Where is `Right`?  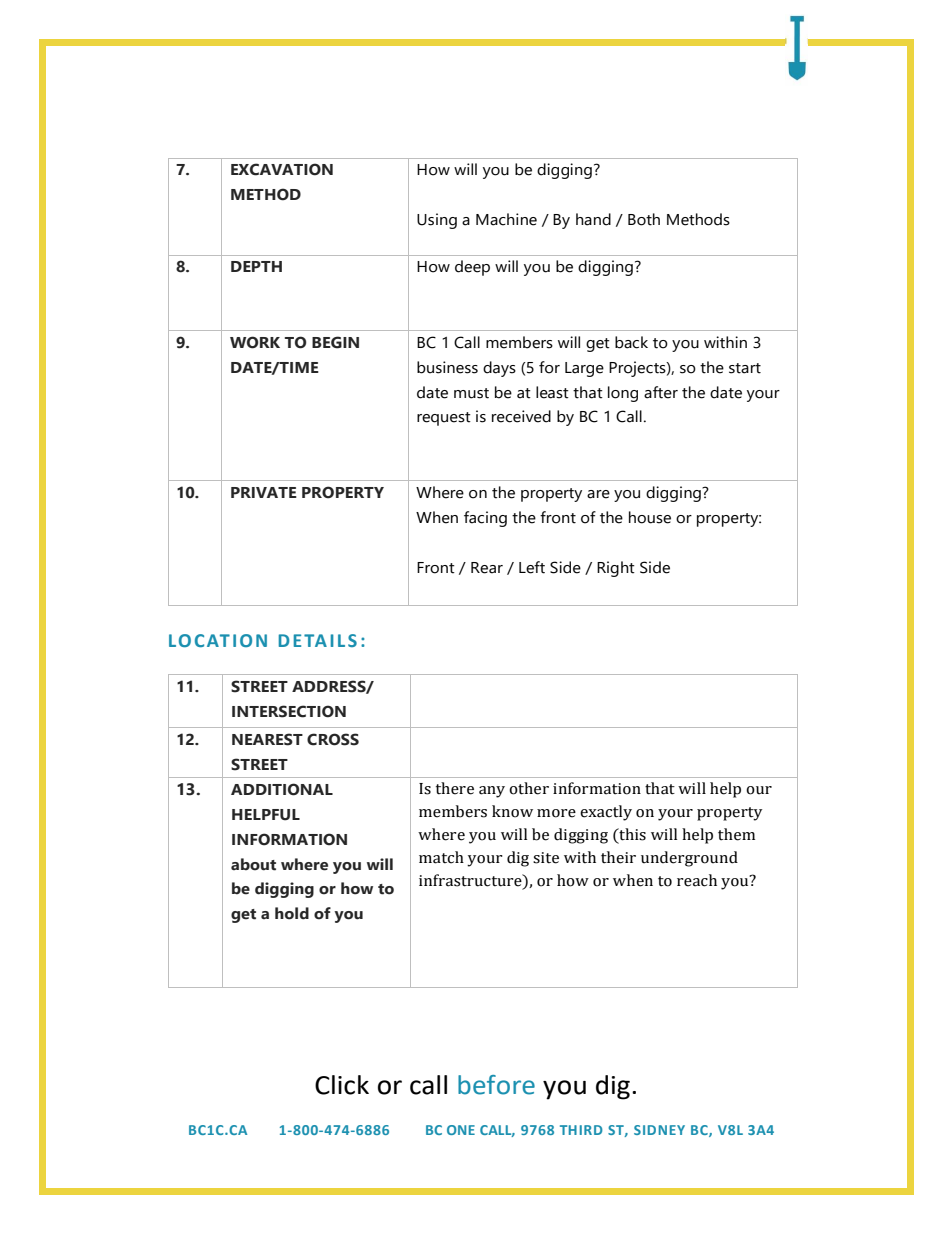
Right is located at coordinates (616, 569).
